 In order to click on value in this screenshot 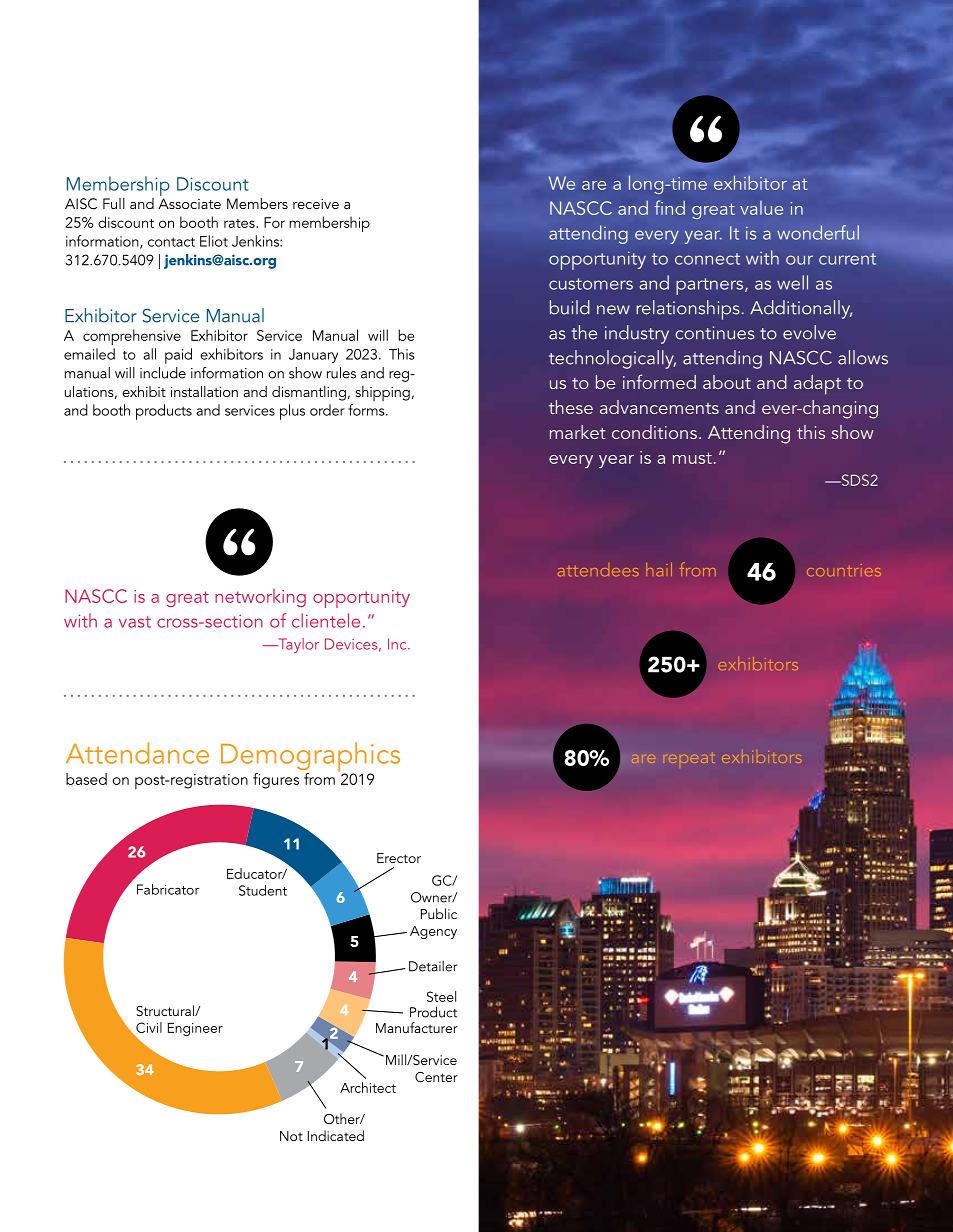, I will do `click(761, 208)`.
